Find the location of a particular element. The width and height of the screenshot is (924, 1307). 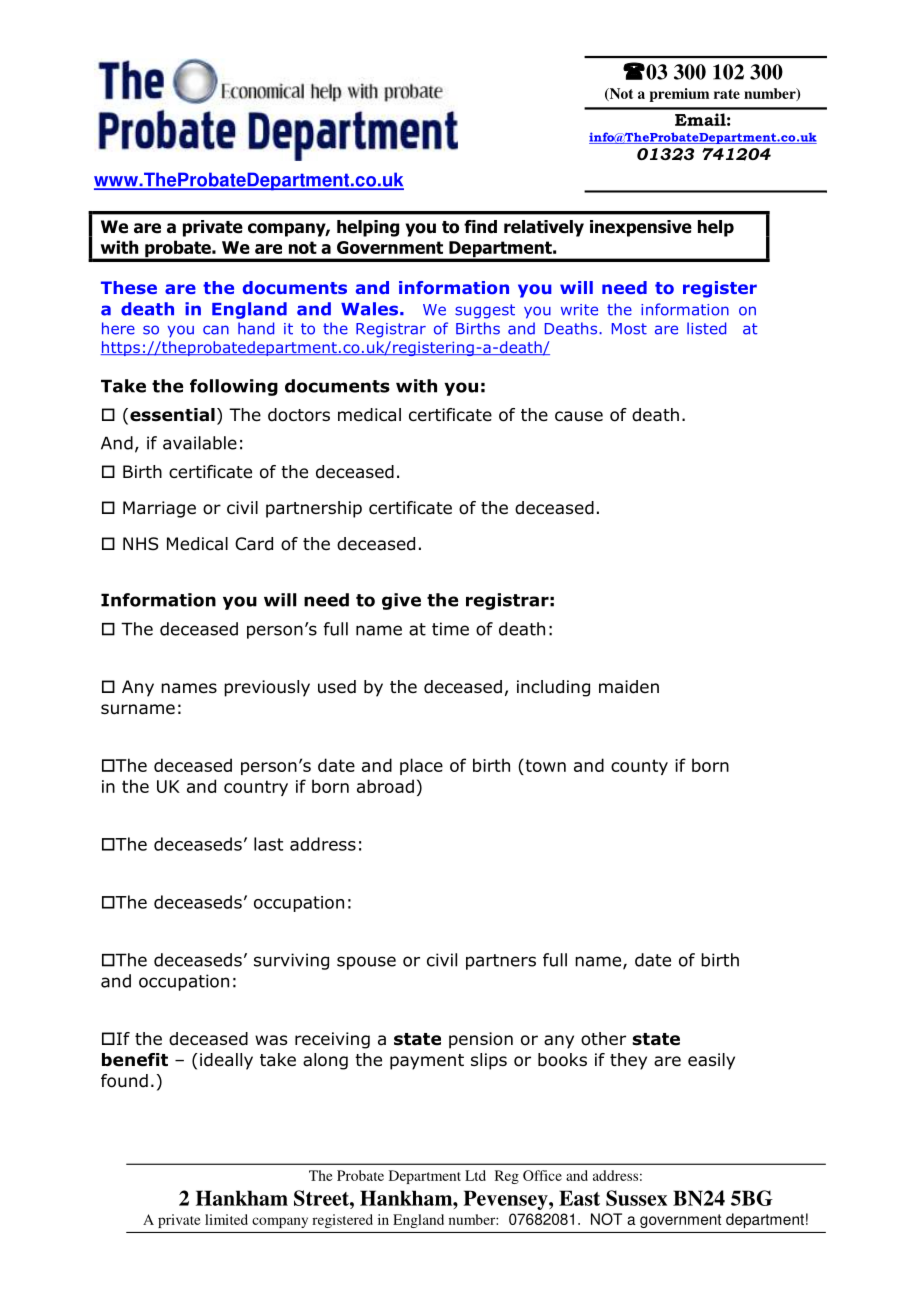

premium is located at coordinates (679, 95).
